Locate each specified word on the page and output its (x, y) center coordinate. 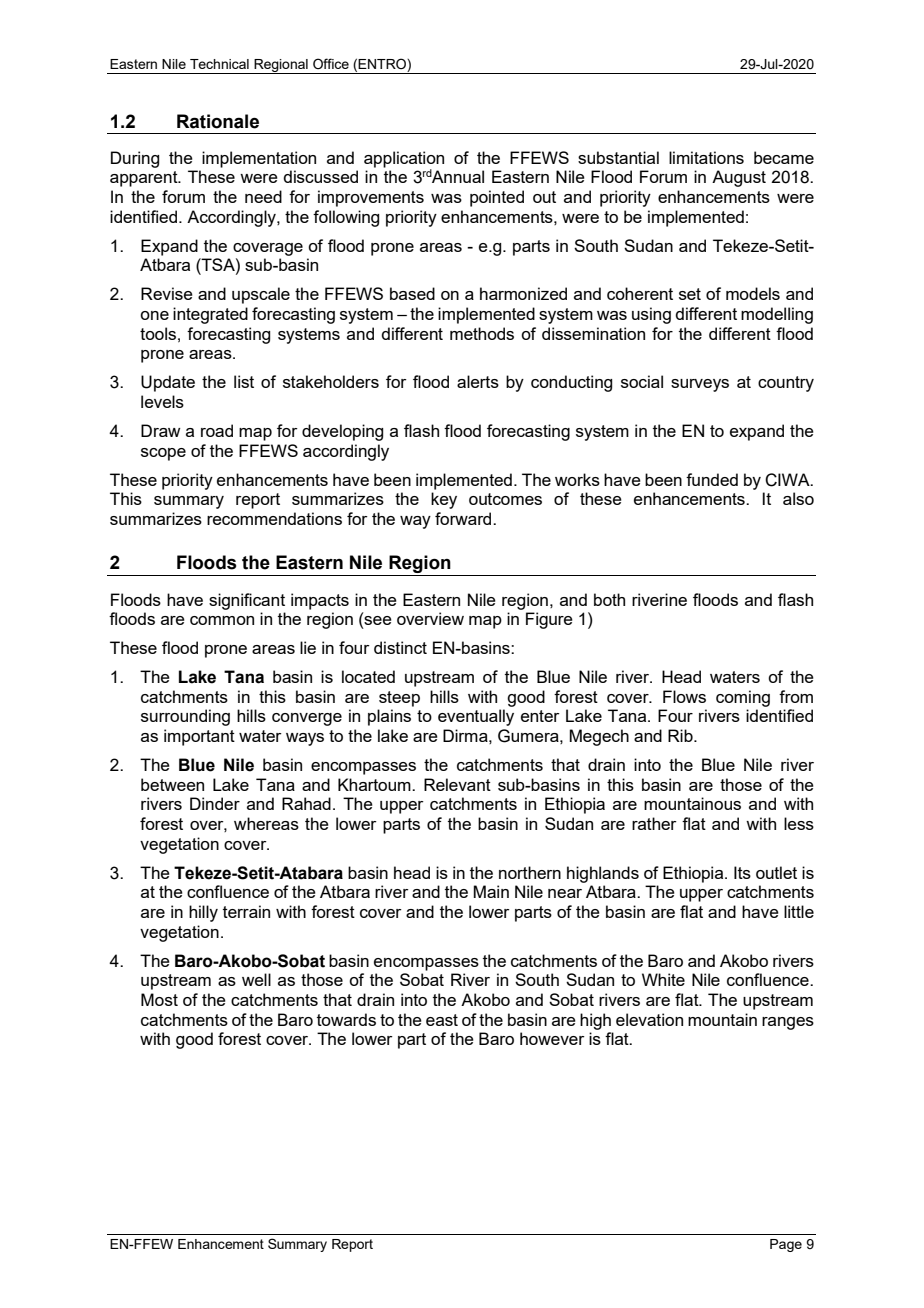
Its (742, 872)
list (244, 381)
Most (159, 999)
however (552, 1038)
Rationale (218, 121)
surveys (700, 385)
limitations (706, 157)
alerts (478, 381)
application (404, 160)
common (222, 620)
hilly (203, 913)
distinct (400, 647)
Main (491, 891)
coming (743, 698)
